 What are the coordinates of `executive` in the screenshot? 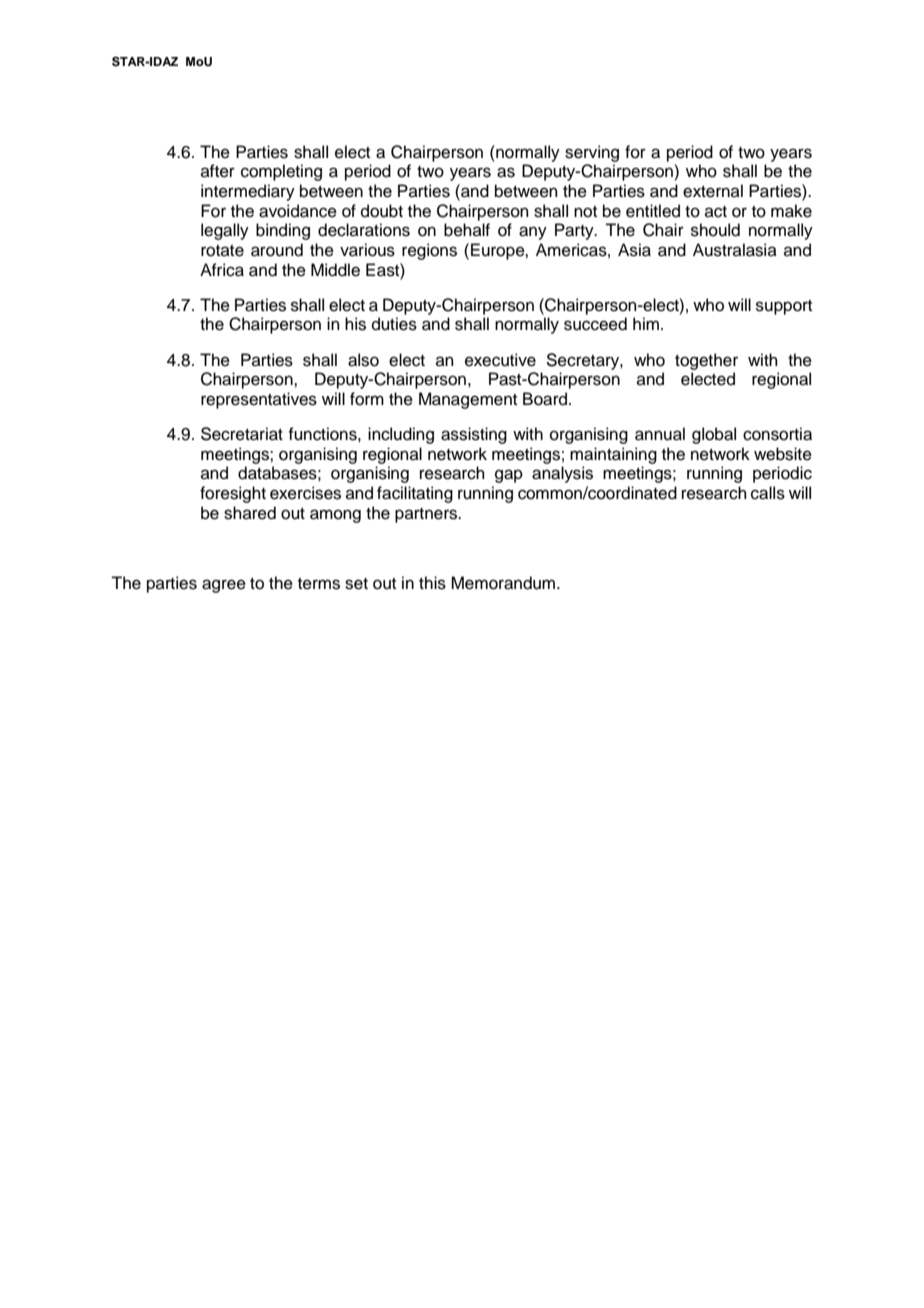 It's located at (500, 360).
